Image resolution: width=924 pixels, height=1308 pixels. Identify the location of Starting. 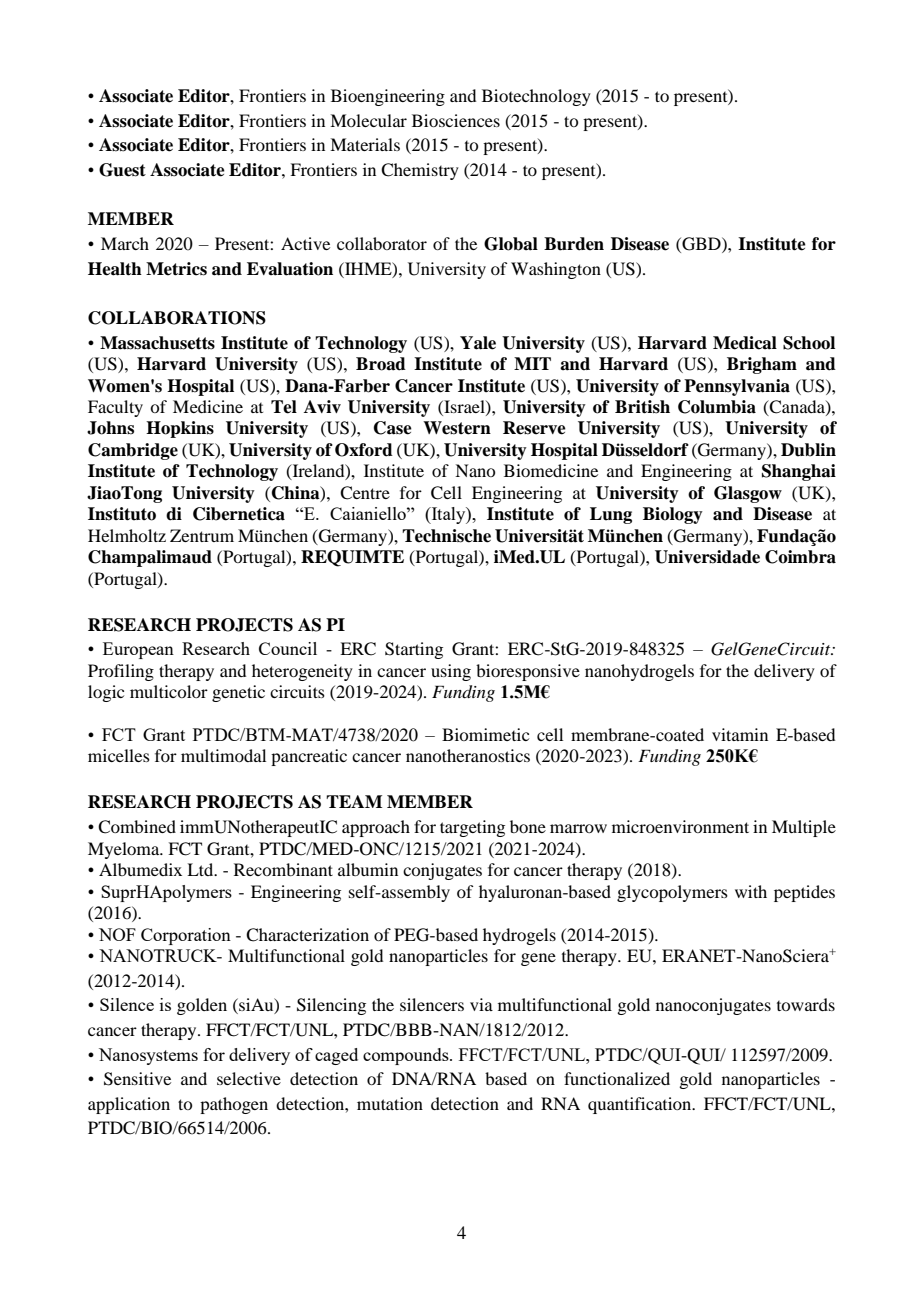
(414, 650).
